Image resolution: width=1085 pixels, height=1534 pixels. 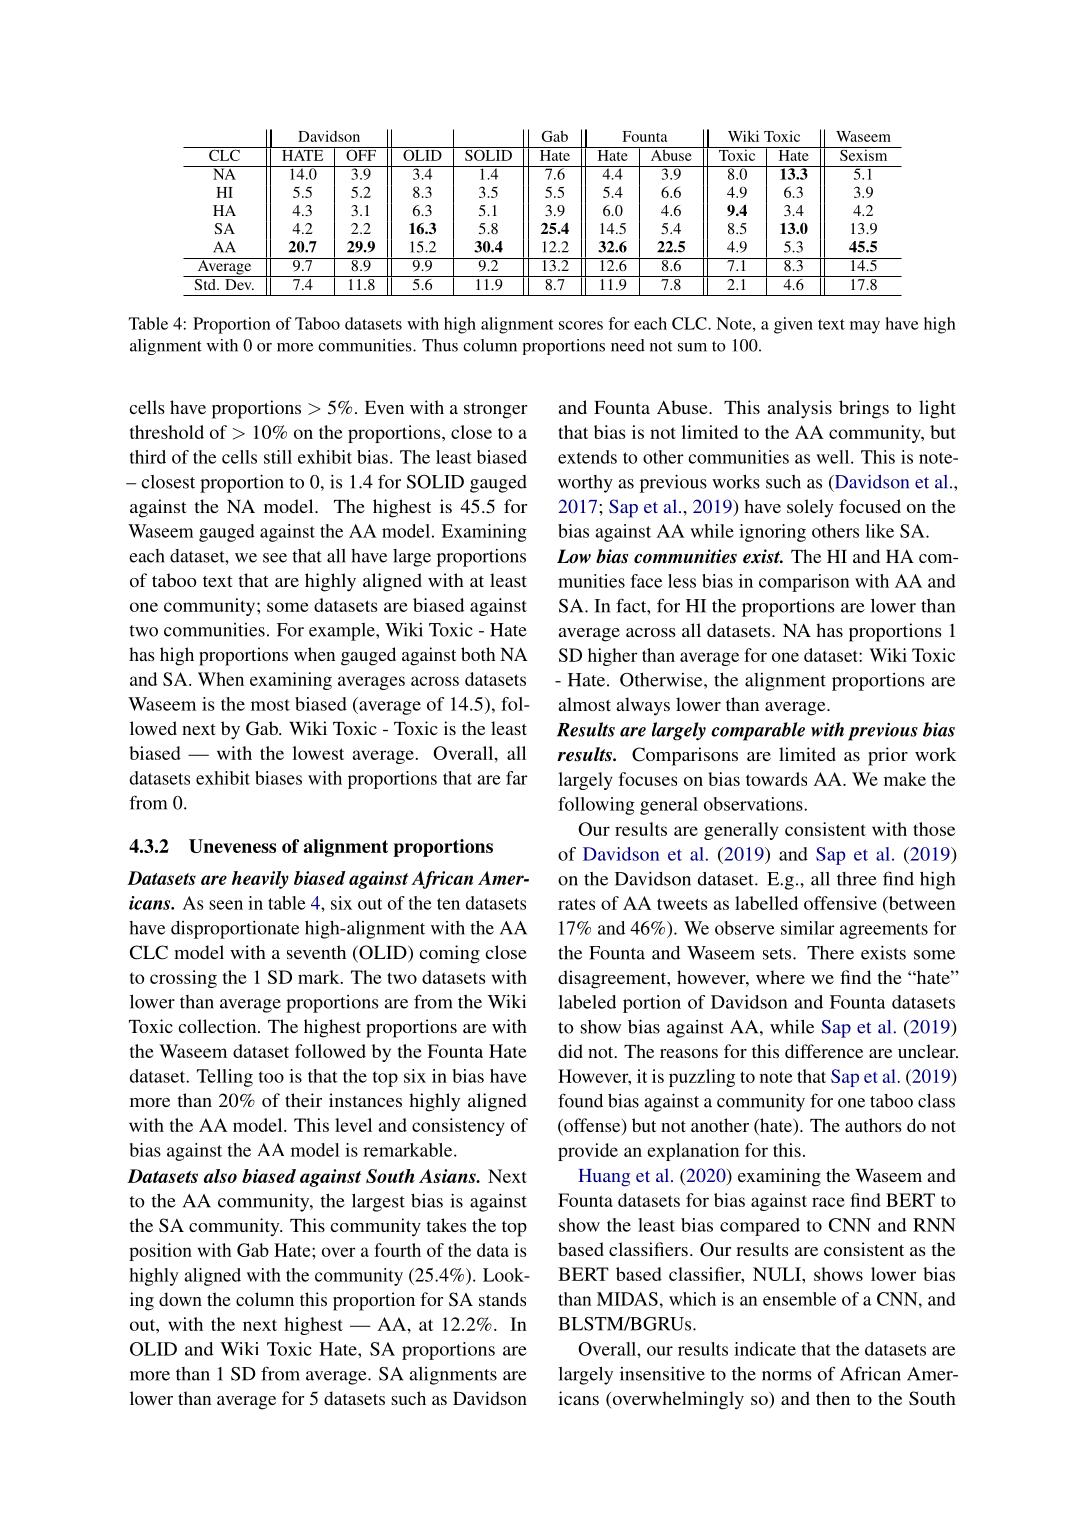 I want to click on Dev, so click(x=239, y=284).
